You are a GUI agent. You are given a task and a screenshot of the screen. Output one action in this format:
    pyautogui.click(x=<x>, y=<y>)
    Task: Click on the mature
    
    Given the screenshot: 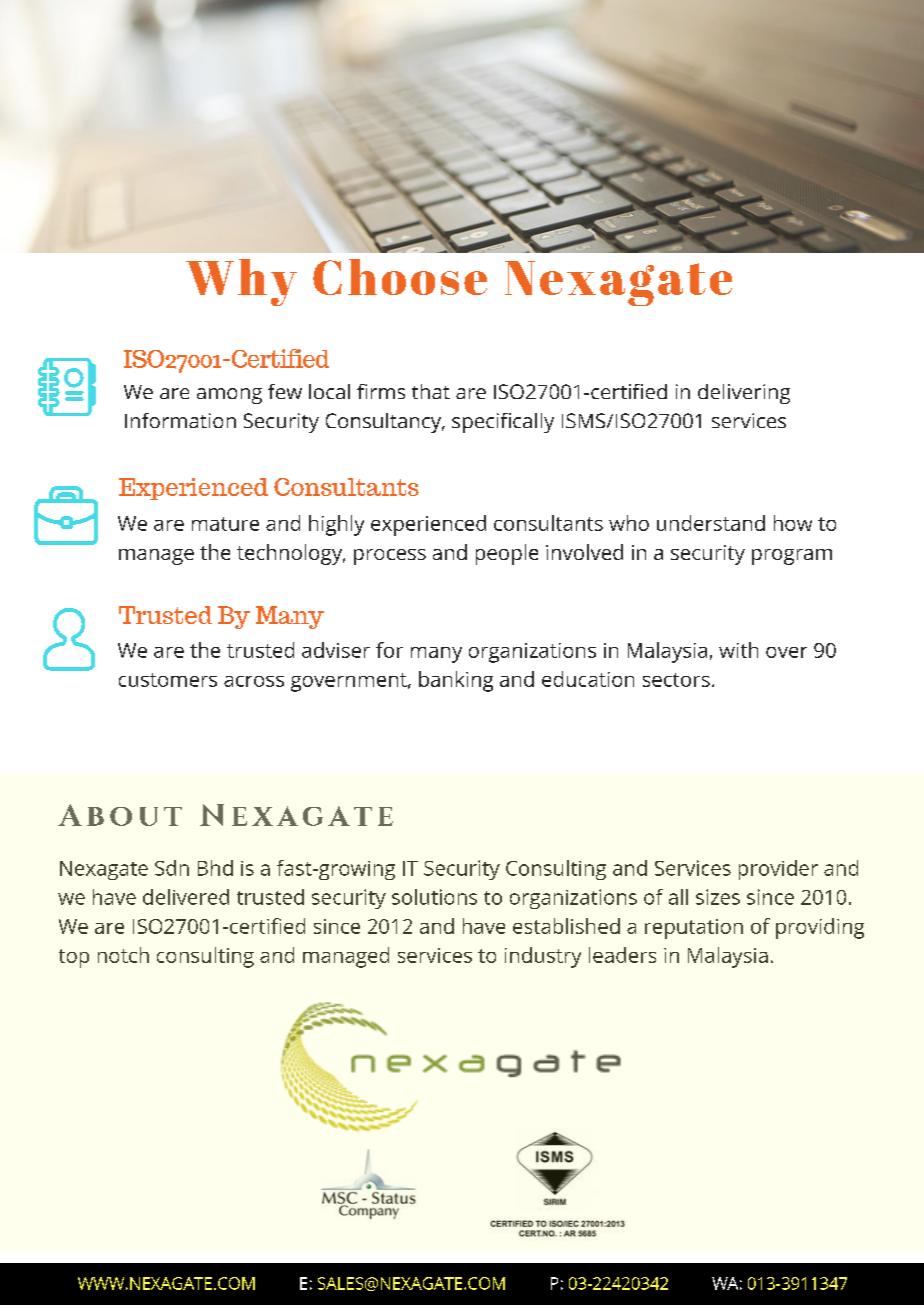 What is the action you would take?
    pyautogui.click(x=225, y=524)
